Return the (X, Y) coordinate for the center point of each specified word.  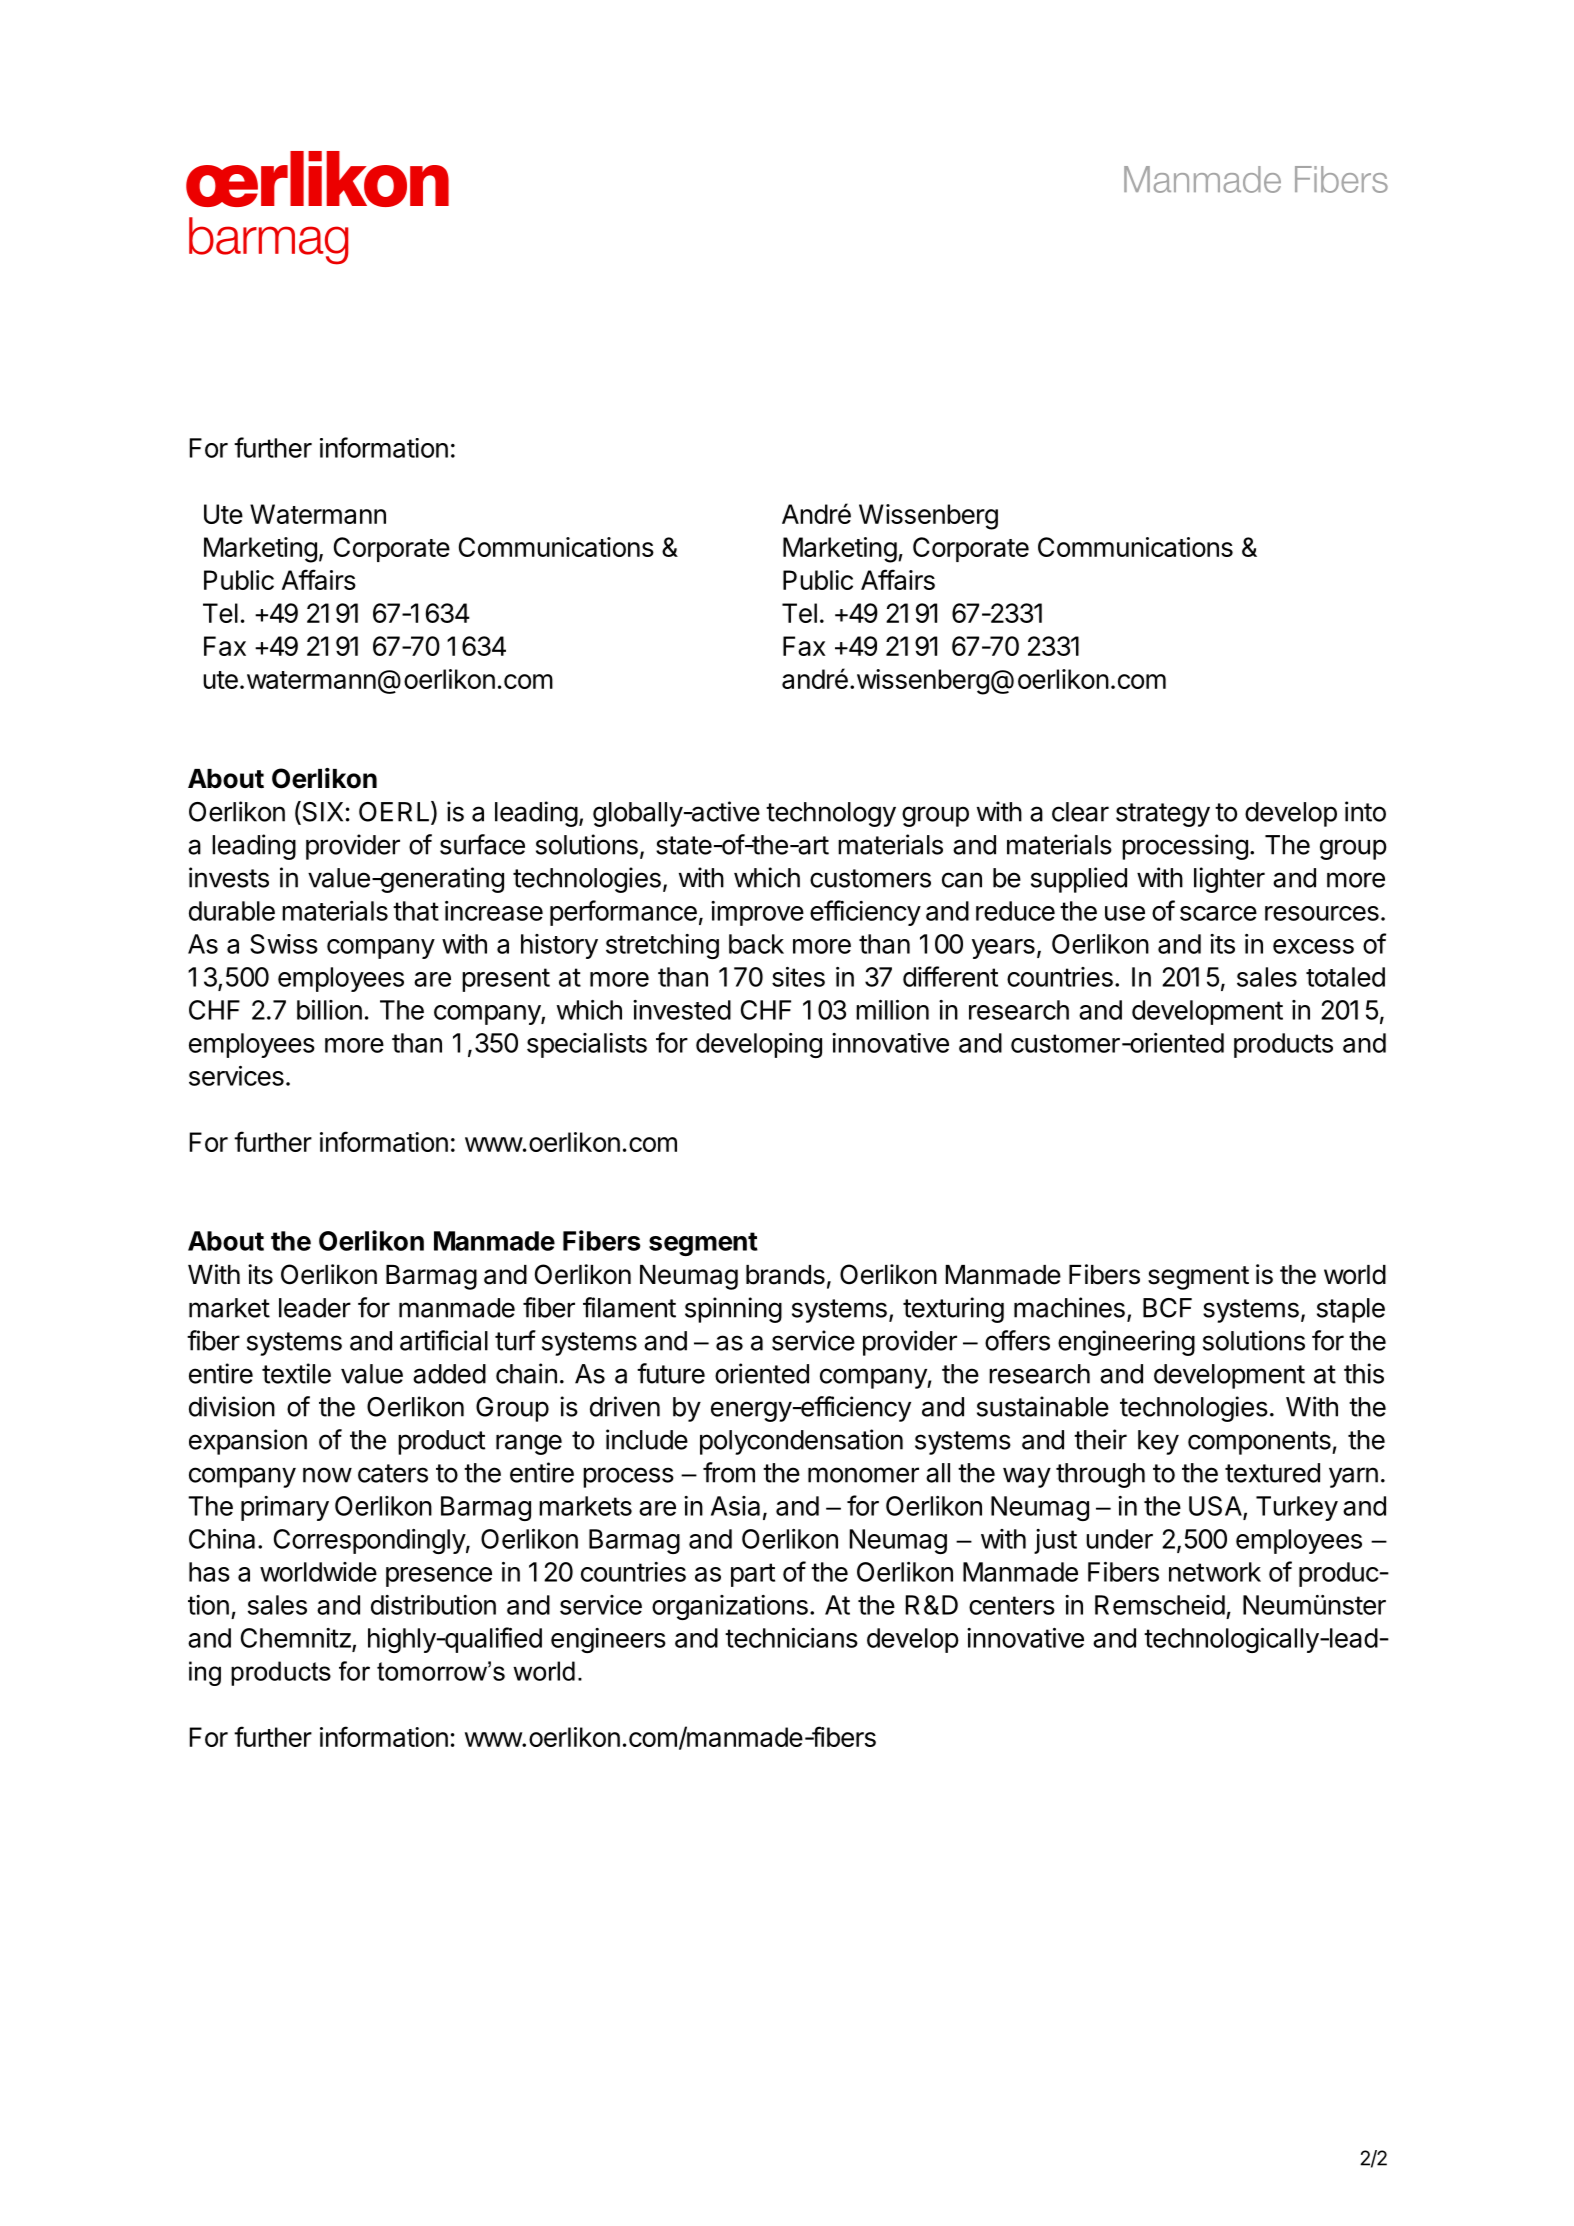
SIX (321, 812)
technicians (791, 1638)
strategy (1163, 815)
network (1215, 1572)
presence (439, 1577)
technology (831, 814)
